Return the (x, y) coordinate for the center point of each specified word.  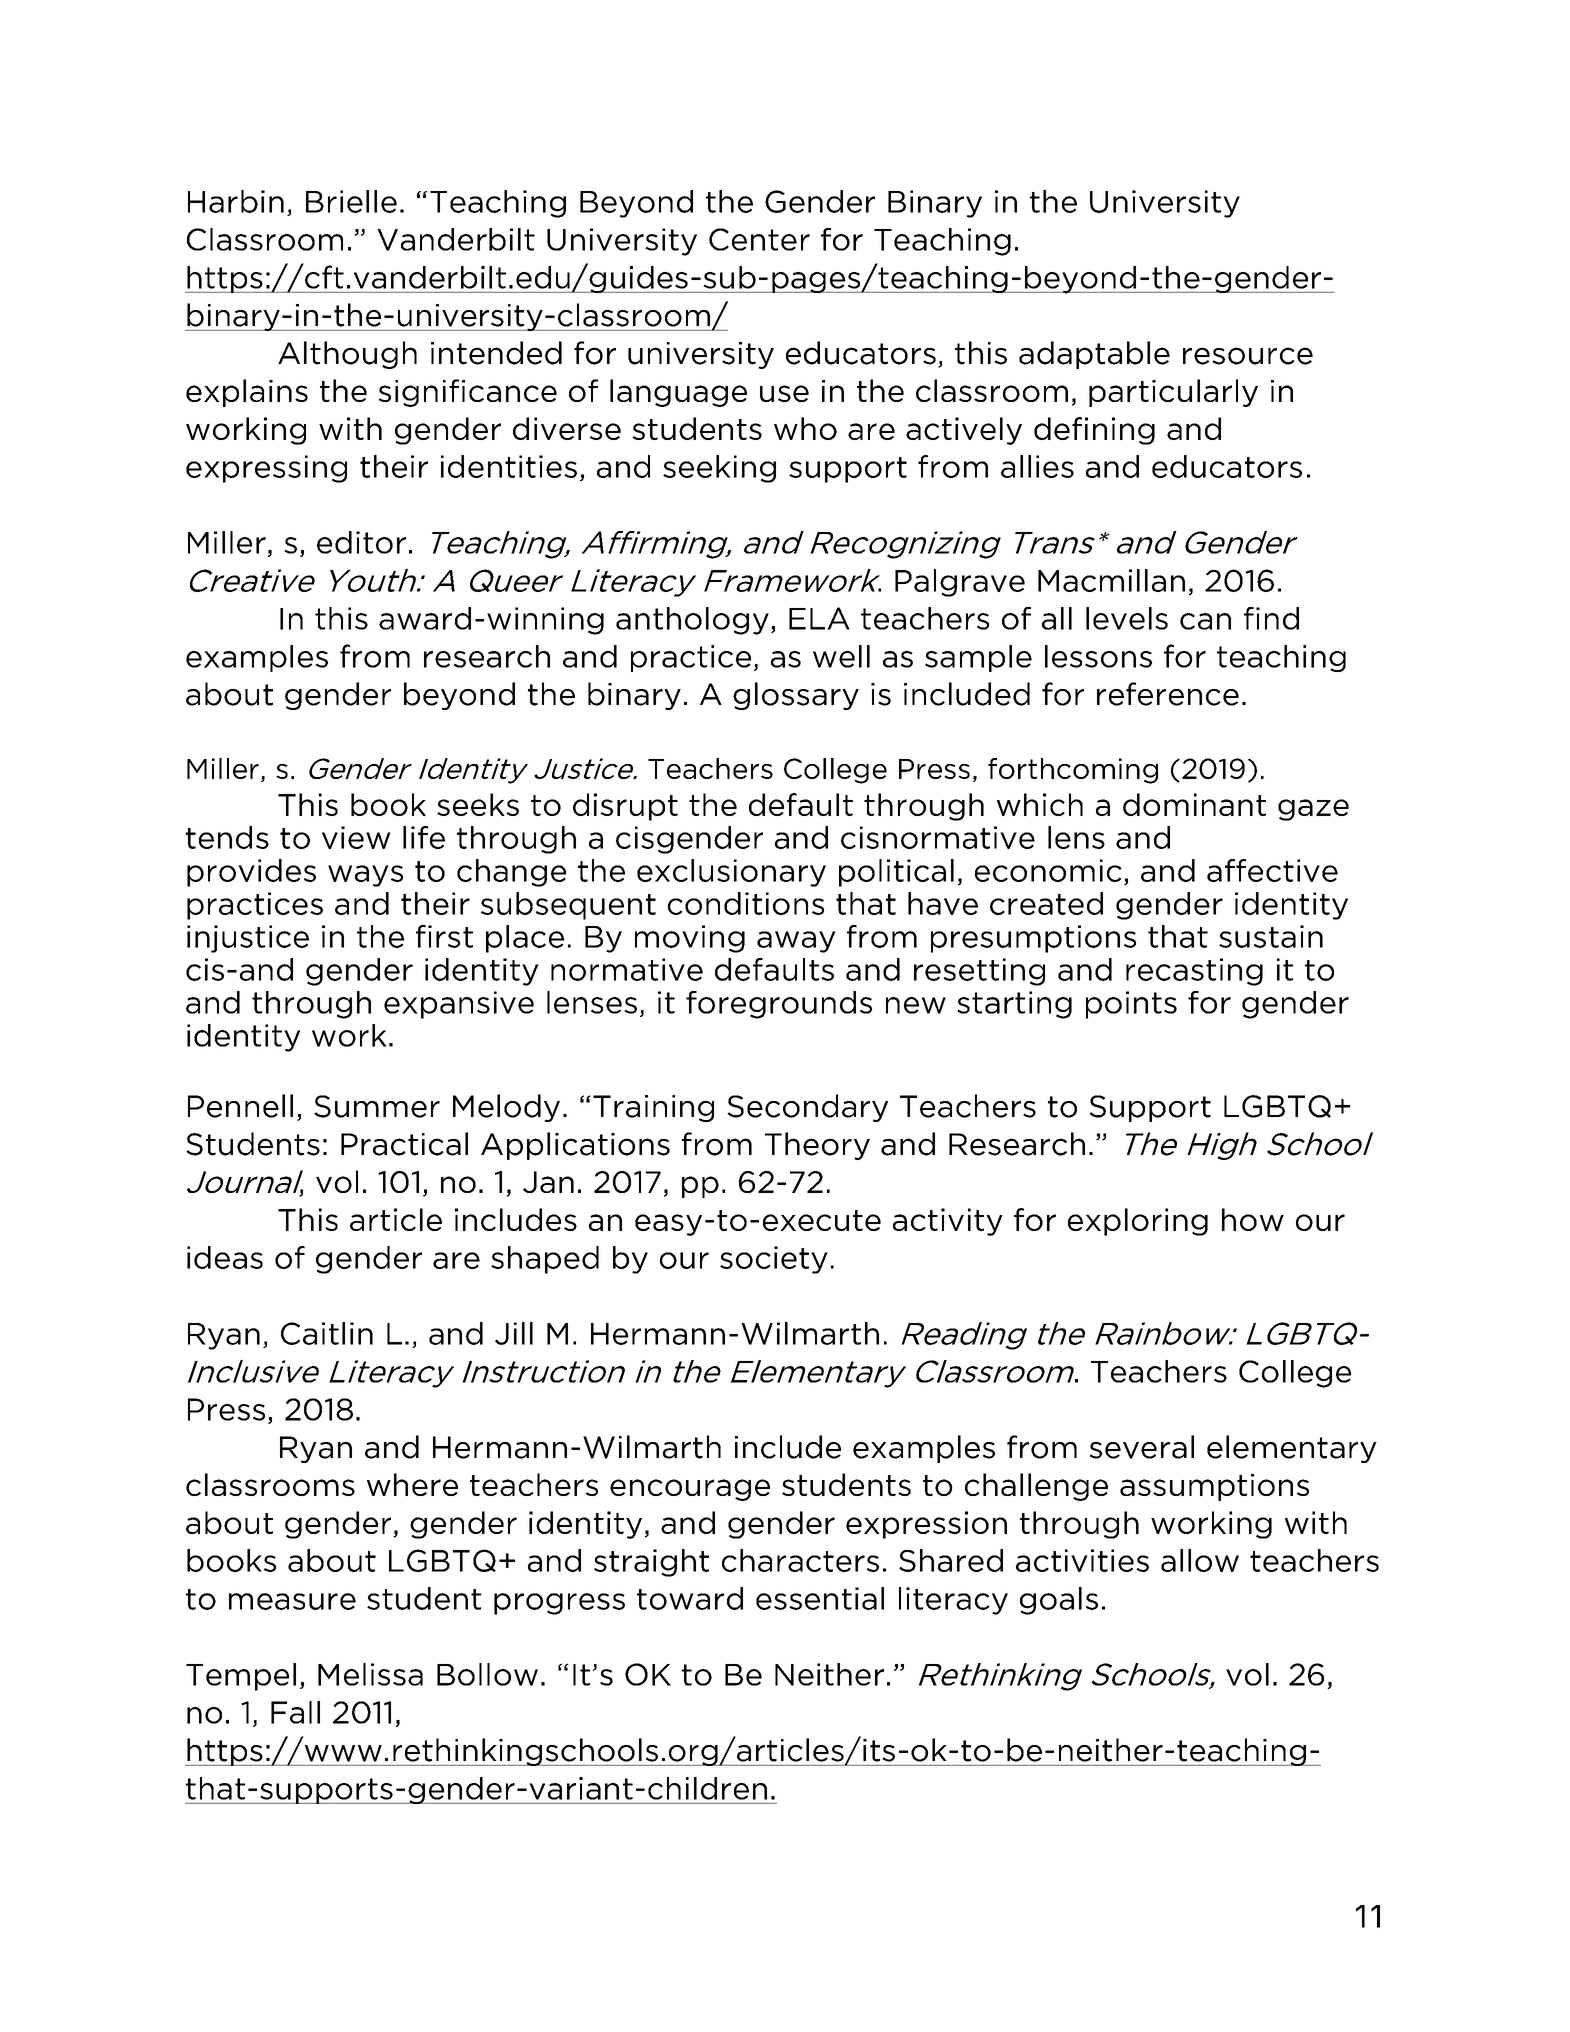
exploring (1138, 1222)
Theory (817, 1146)
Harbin (236, 201)
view (356, 837)
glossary (796, 696)
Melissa (370, 1674)
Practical (404, 1144)
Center (759, 239)
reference (1168, 694)
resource (1248, 356)
